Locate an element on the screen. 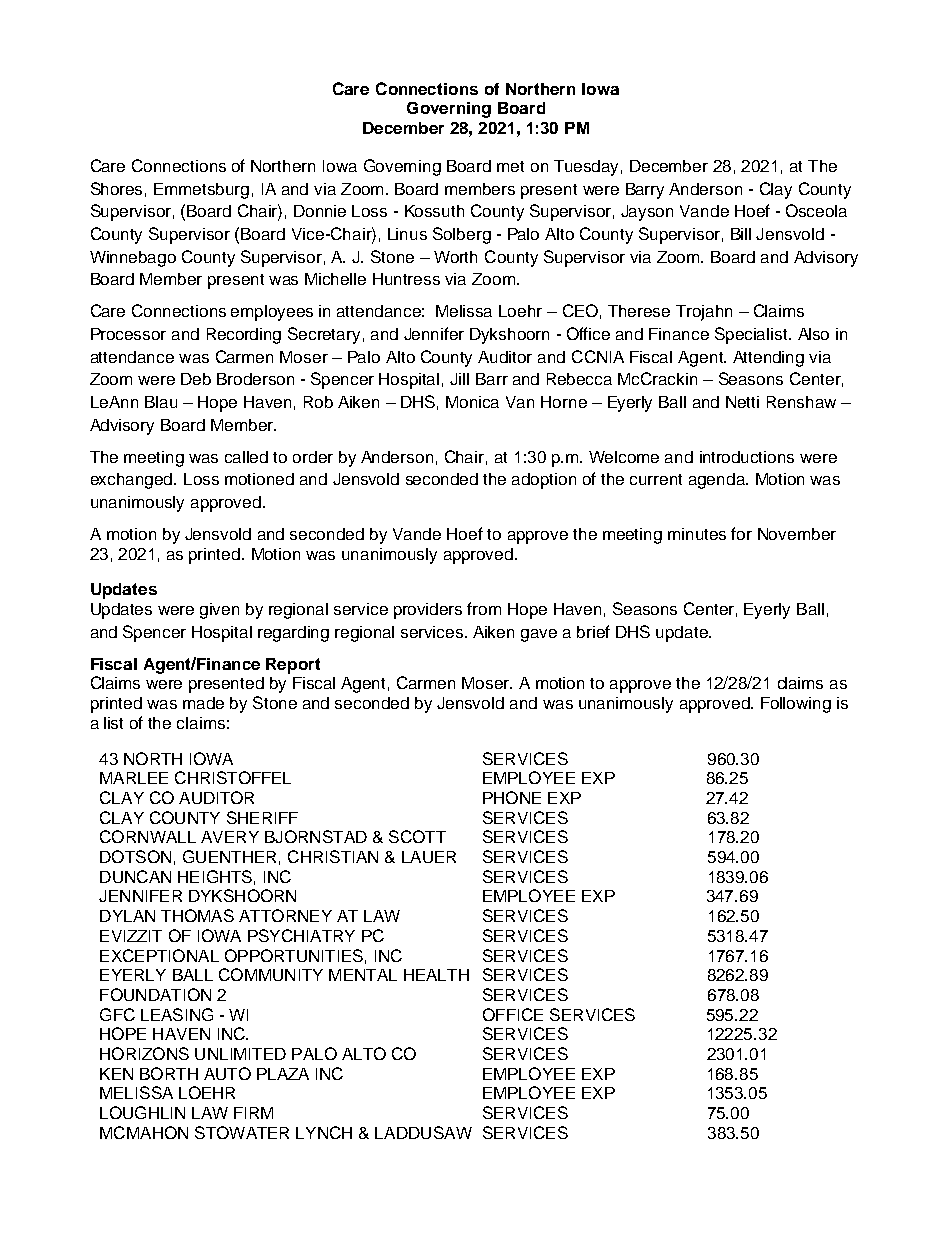 The width and height of the screenshot is (952, 1233). Solberg is located at coordinates (462, 235).
